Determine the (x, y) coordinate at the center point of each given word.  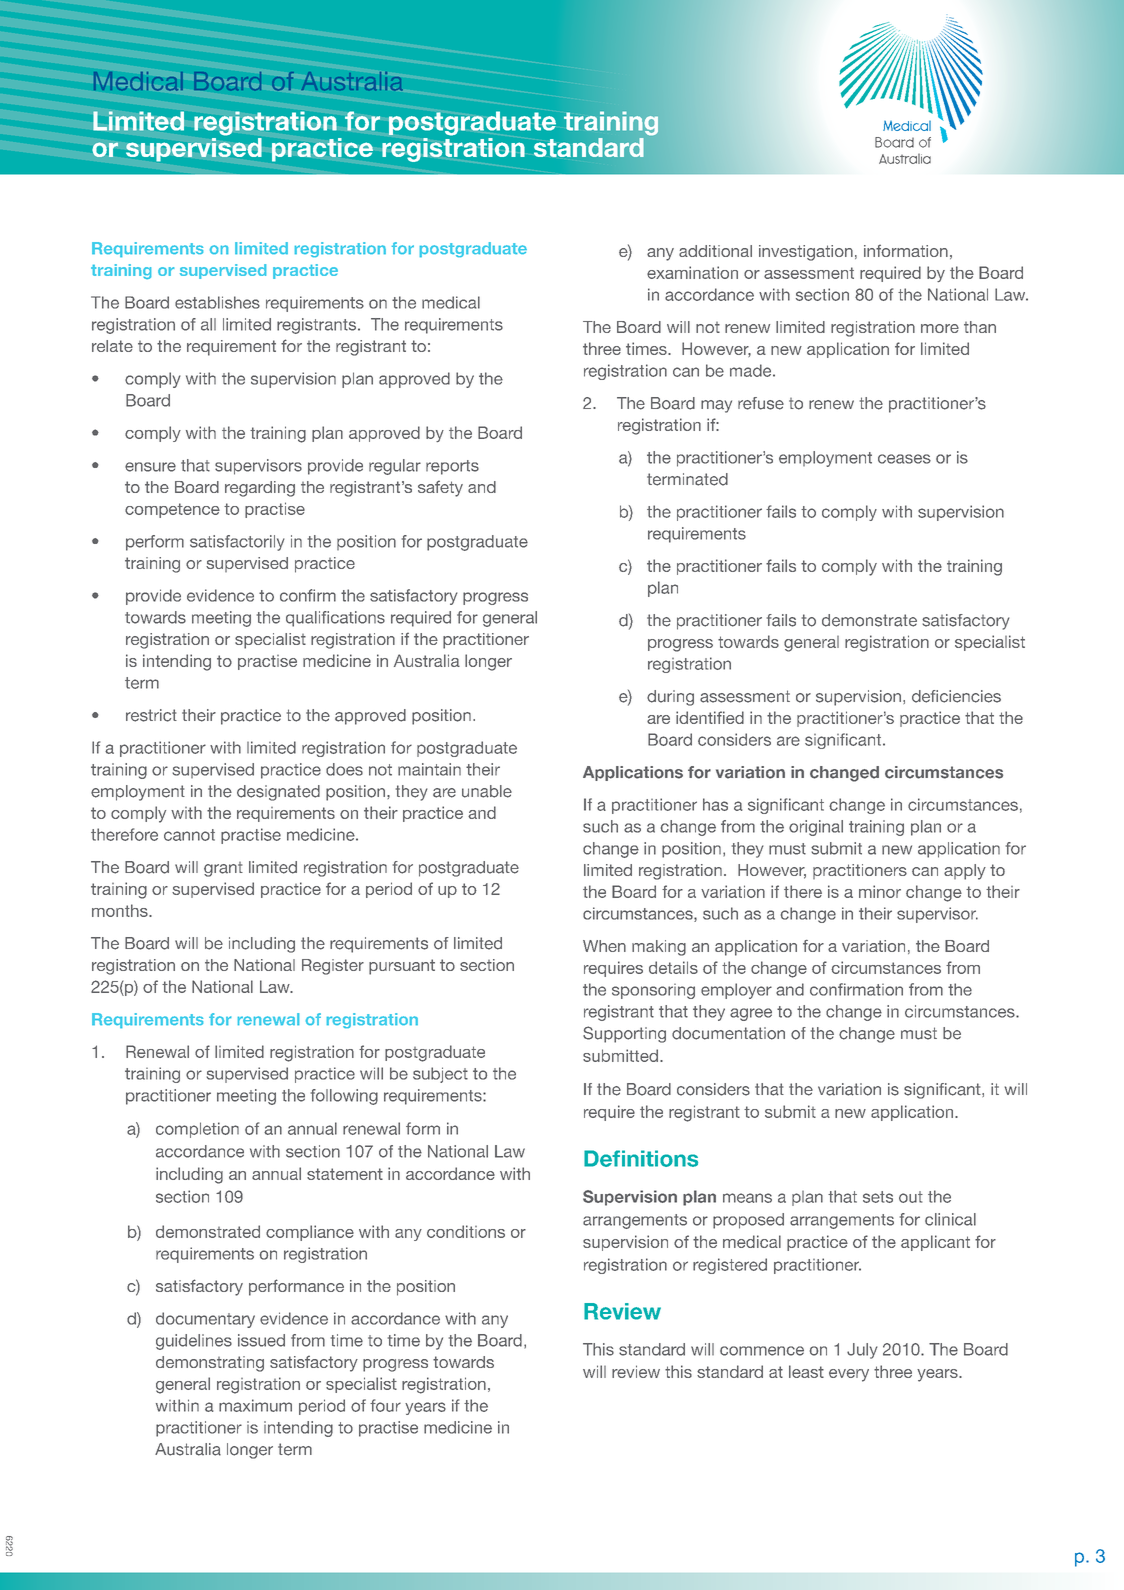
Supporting (624, 1034)
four (385, 1405)
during (670, 698)
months (121, 910)
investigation (806, 253)
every (849, 1375)
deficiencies (956, 696)
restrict (151, 715)
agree (751, 1014)
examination (692, 272)
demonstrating (210, 1364)
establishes (217, 302)
